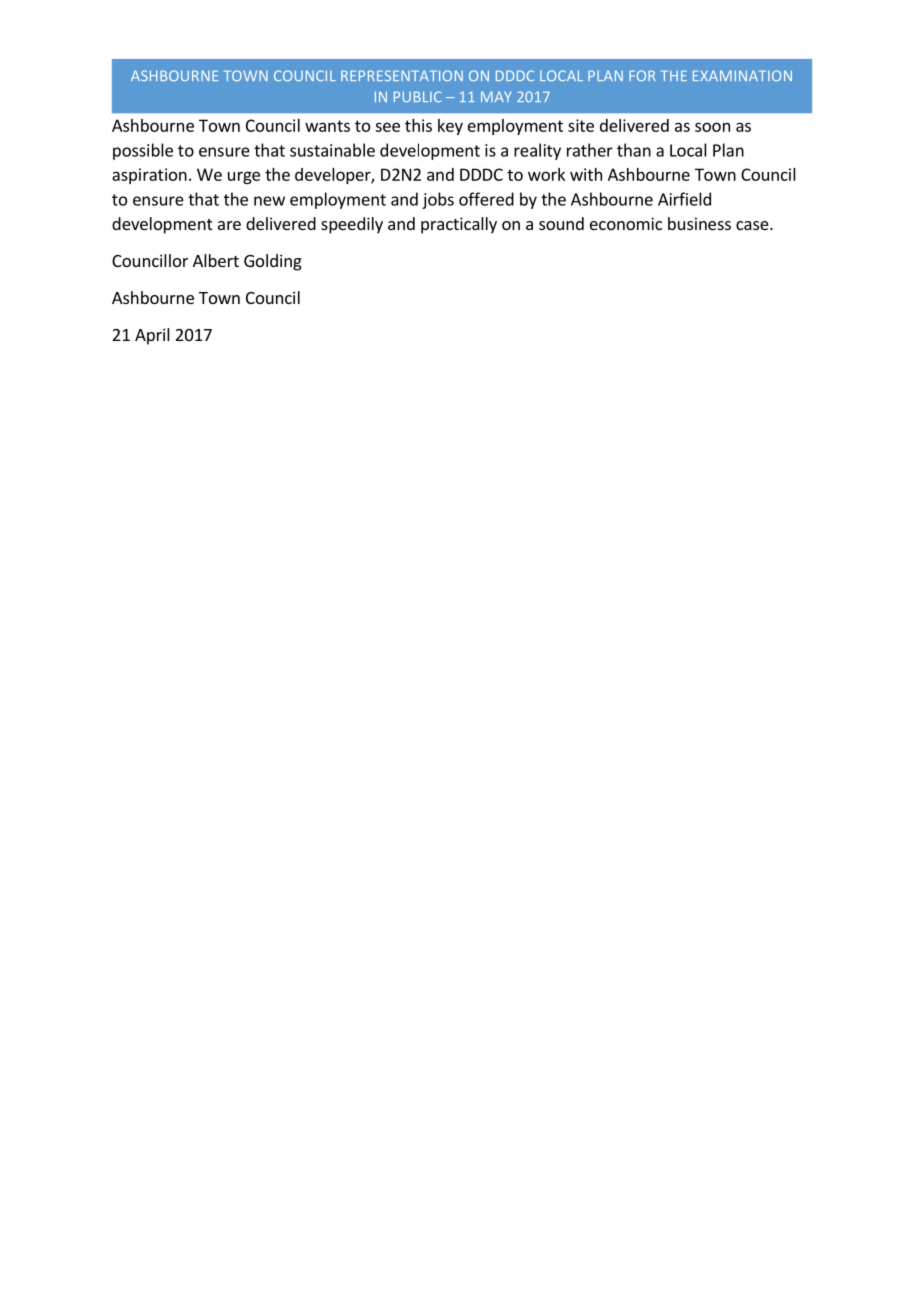 The height and width of the screenshot is (1308, 924). I want to click on REPRESENTATION, so click(402, 75).
